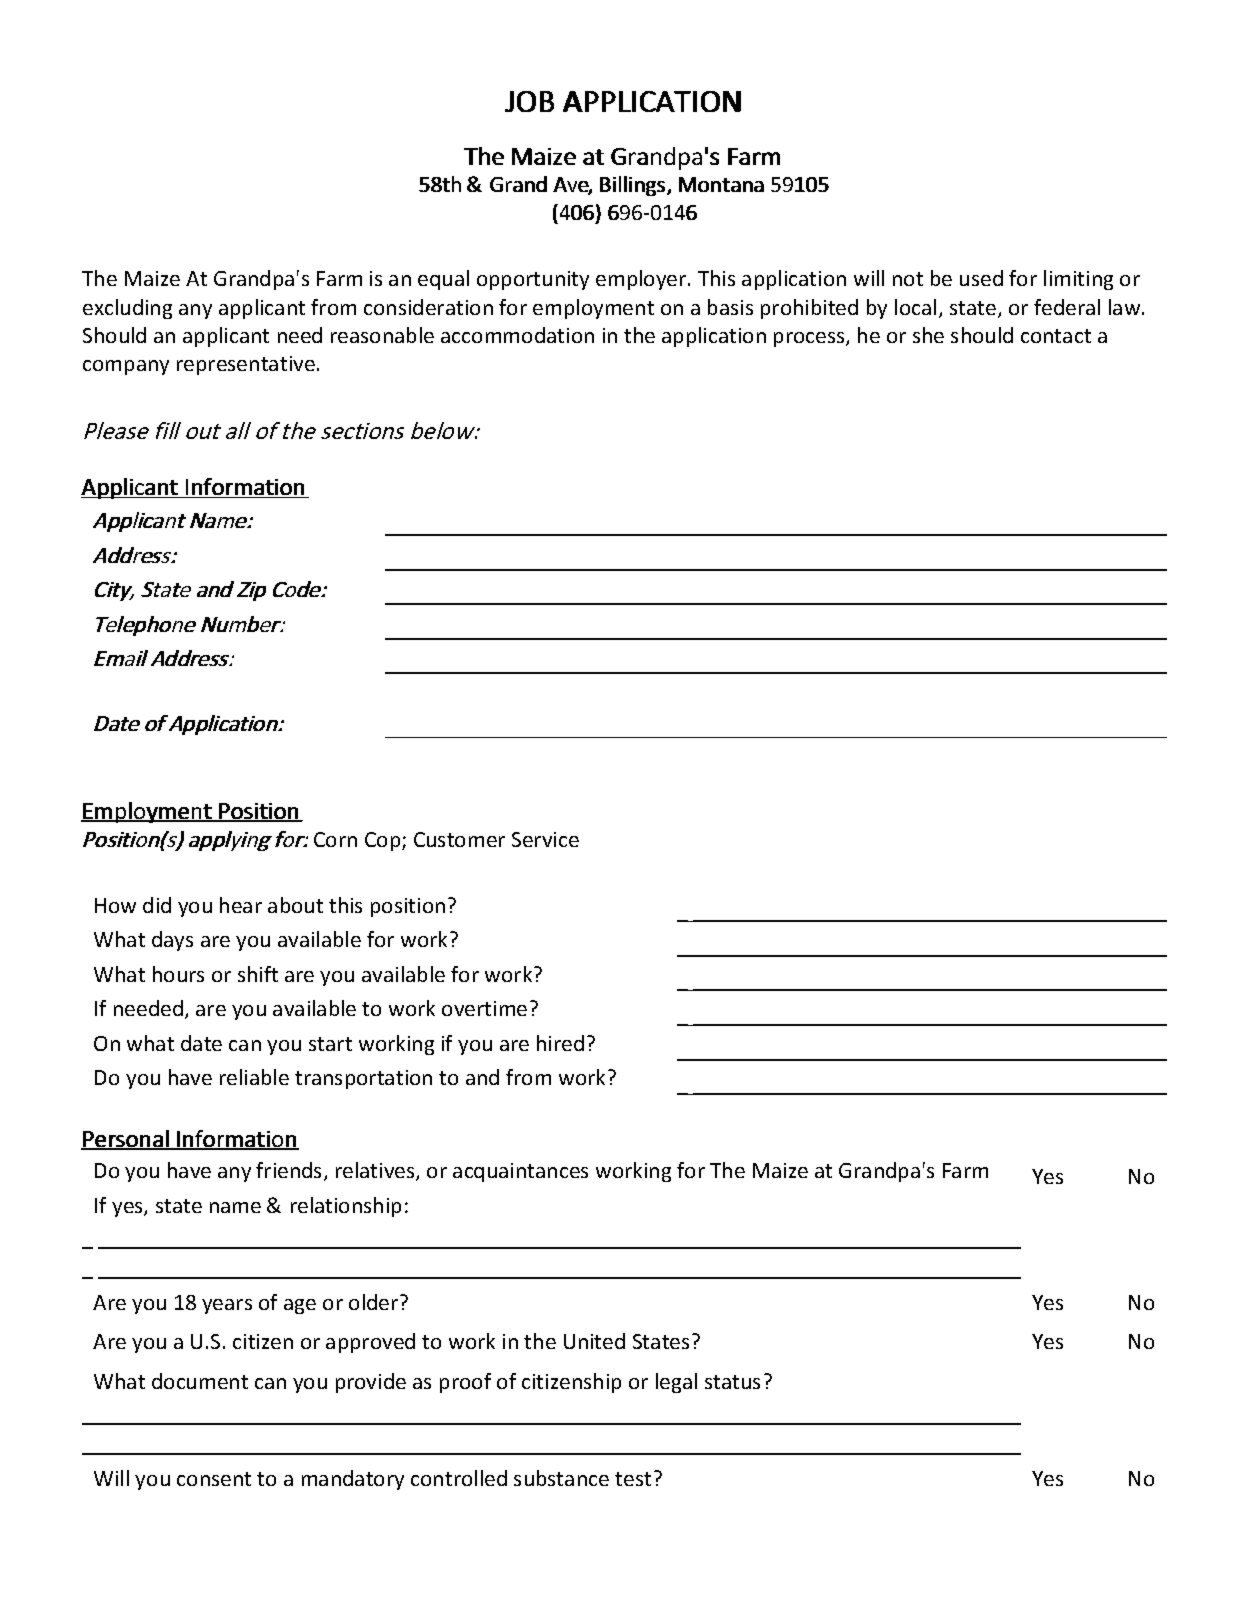  I want to click on shift, so click(258, 974).
